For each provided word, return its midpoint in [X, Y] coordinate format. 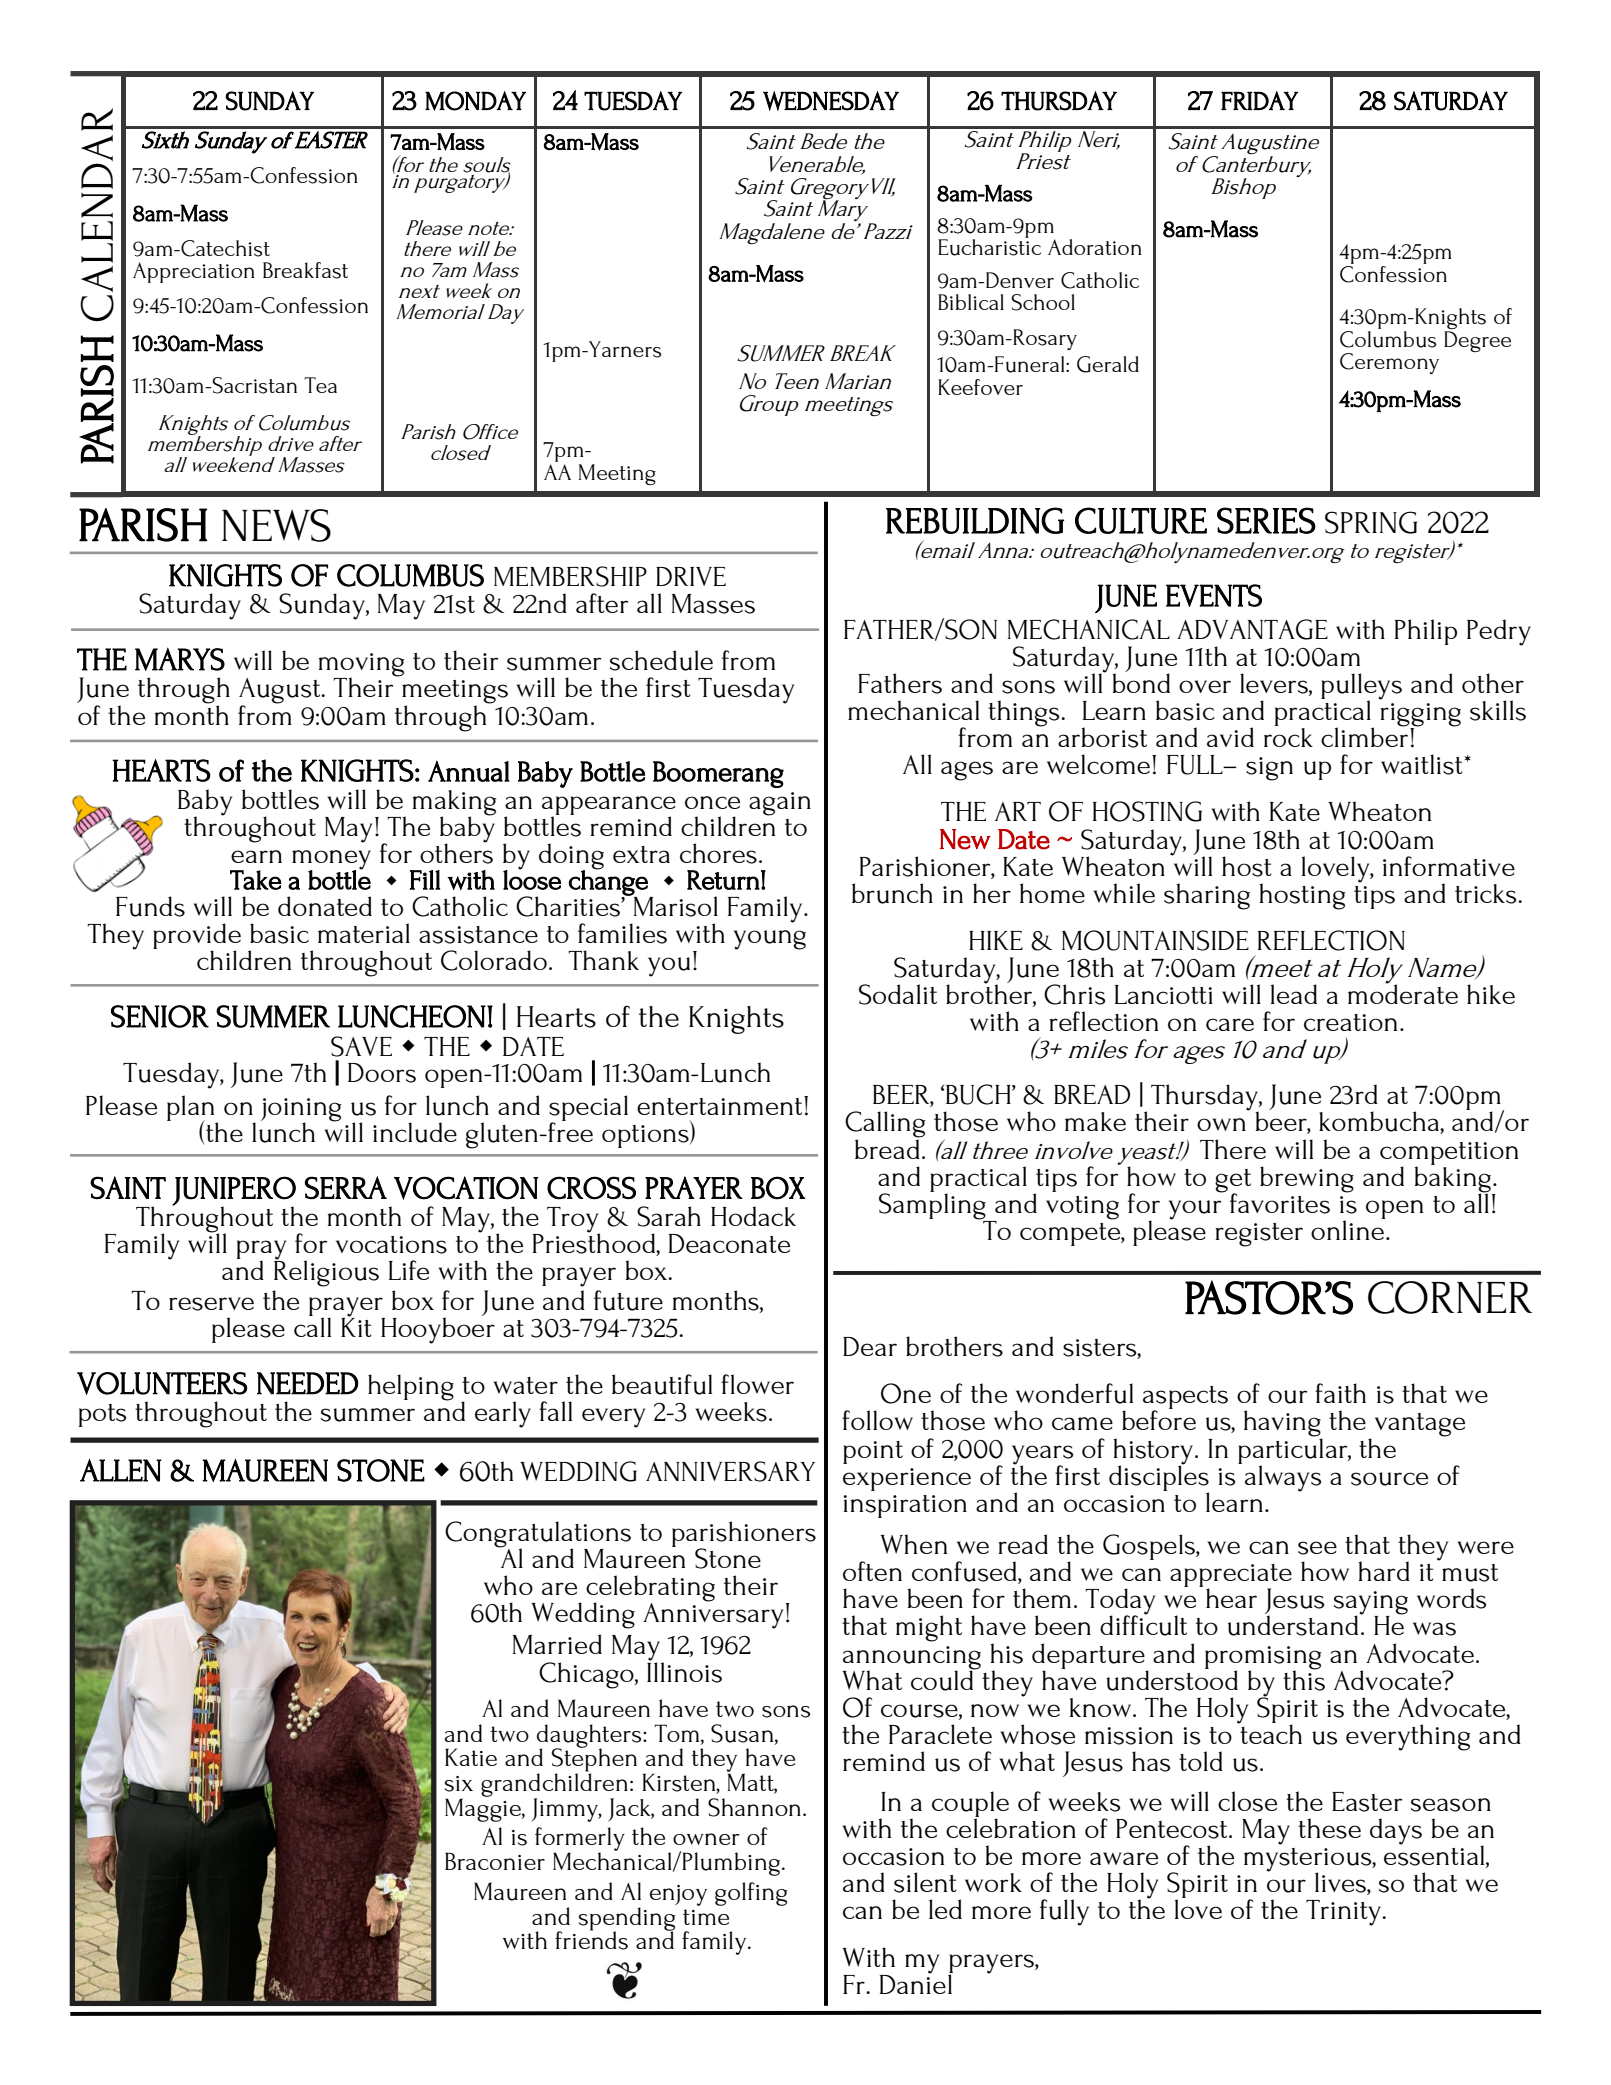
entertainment [719, 1106]
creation [1350, 1022]
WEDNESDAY [831, 101]
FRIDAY [1259, 100]
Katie [471, 1757]
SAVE [361, 1046]
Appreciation [193, 272]
